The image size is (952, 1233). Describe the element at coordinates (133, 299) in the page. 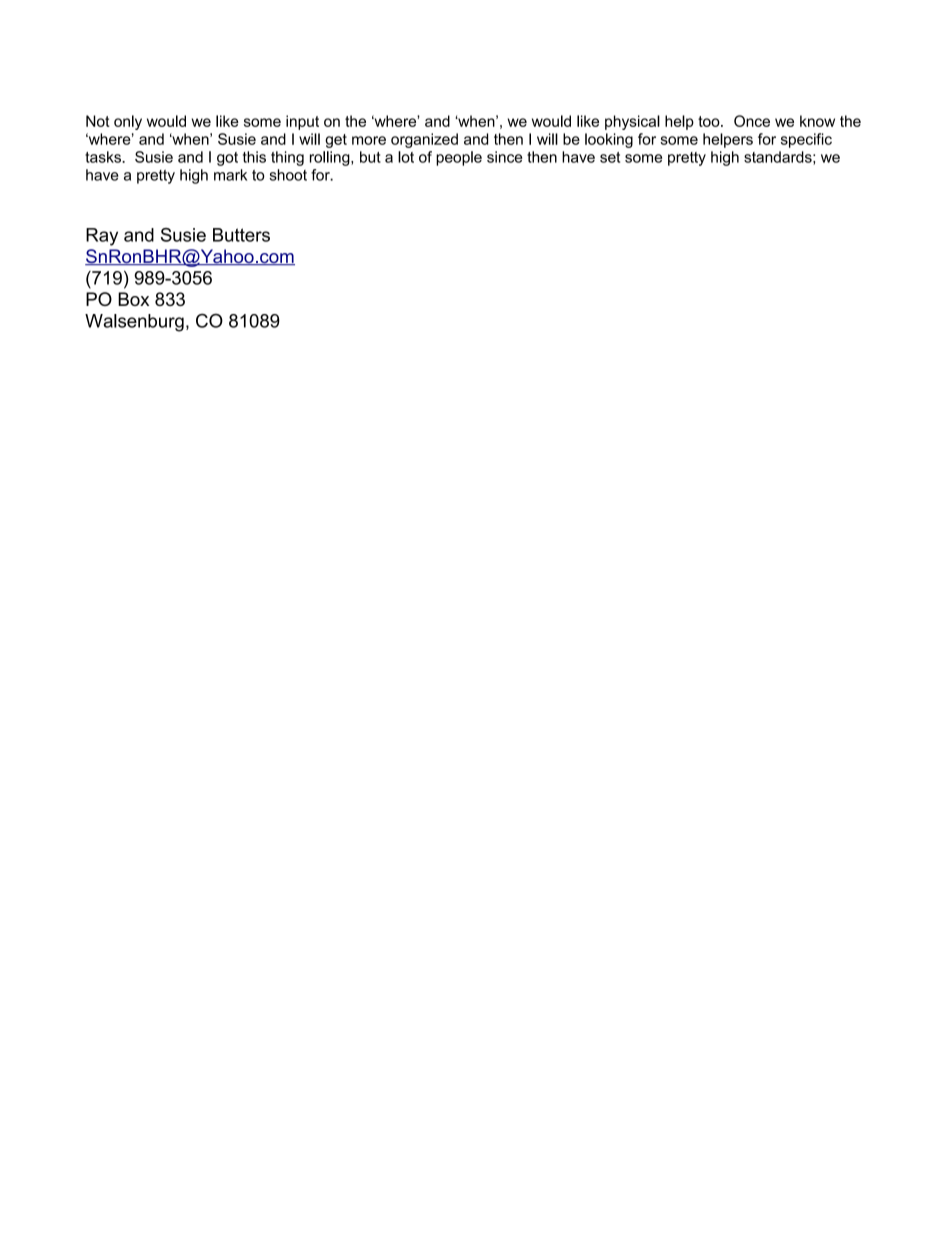

I see `Box` at that location.
